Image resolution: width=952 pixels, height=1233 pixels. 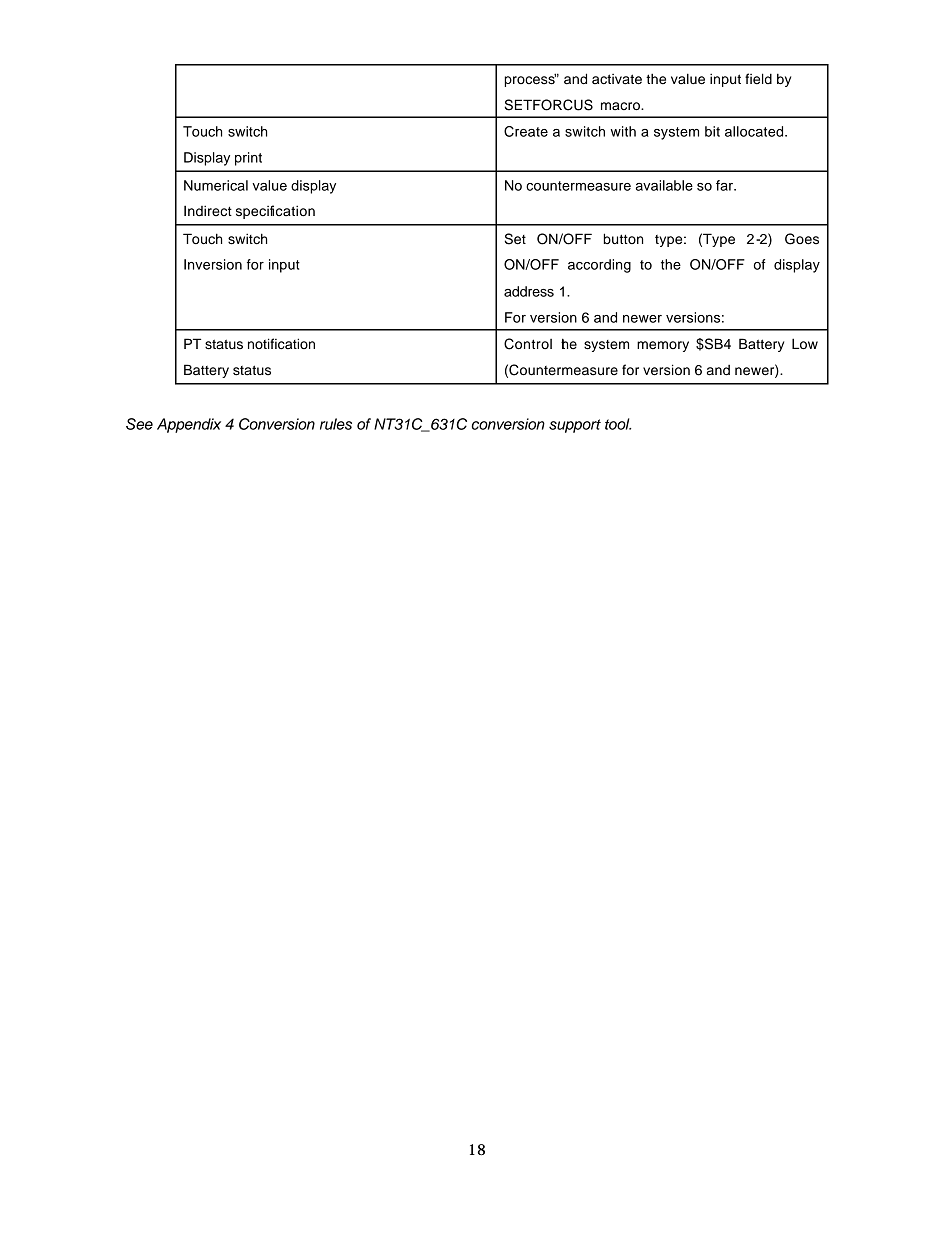 What do you see at coordinates (725, 185) in the screenshot?
I see `far` at bounding box center [725, 185].
